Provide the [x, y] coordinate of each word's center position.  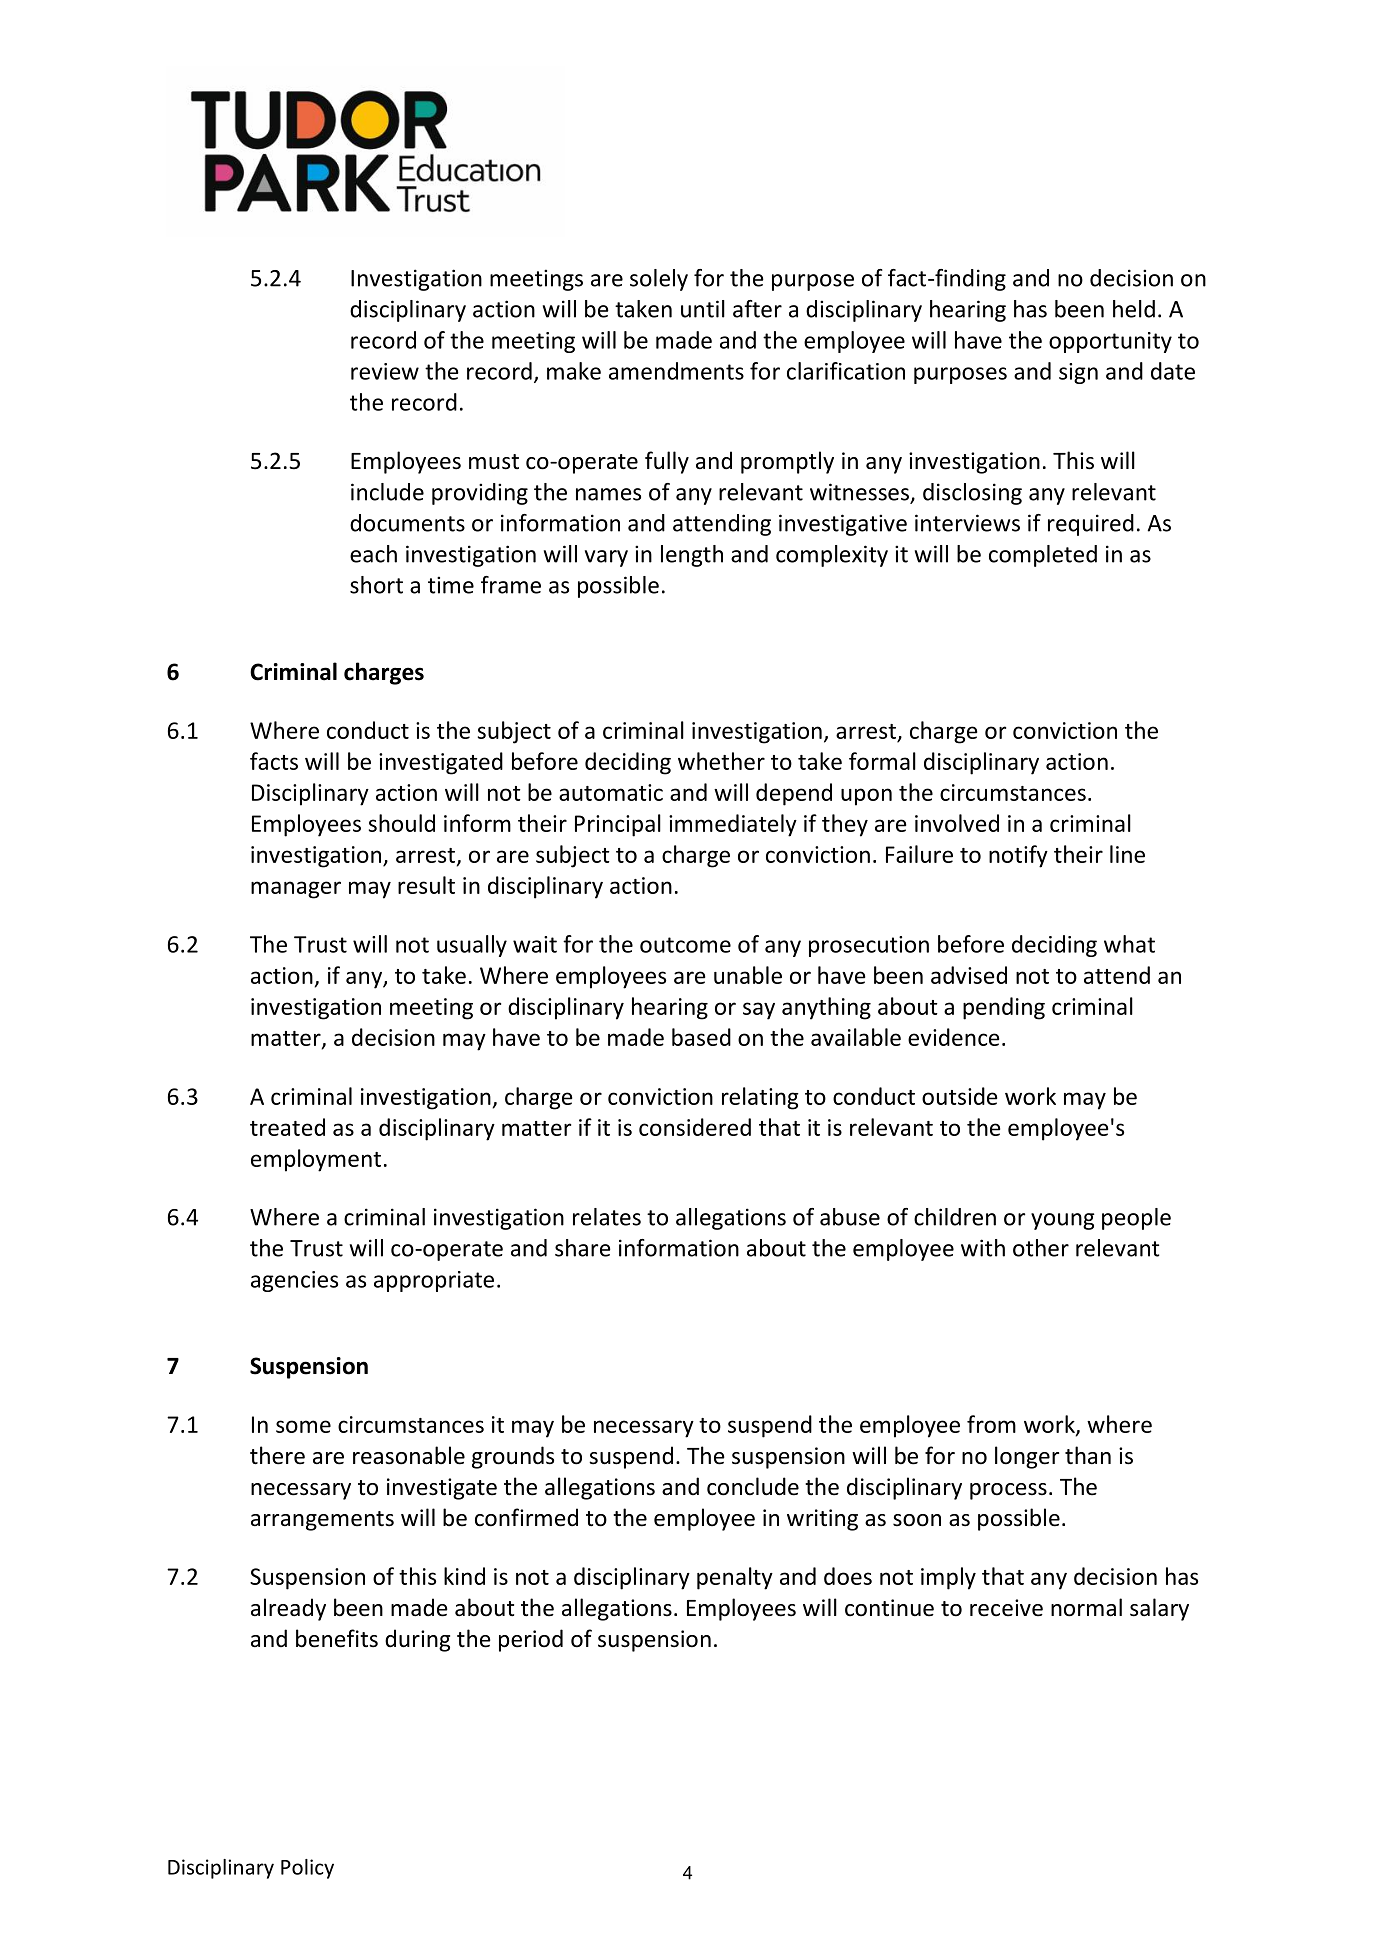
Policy [307, 1869]
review [385, 371]
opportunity [1110, 342]
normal [1086, 1607]
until [703, 309]
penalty [735, 1578]
